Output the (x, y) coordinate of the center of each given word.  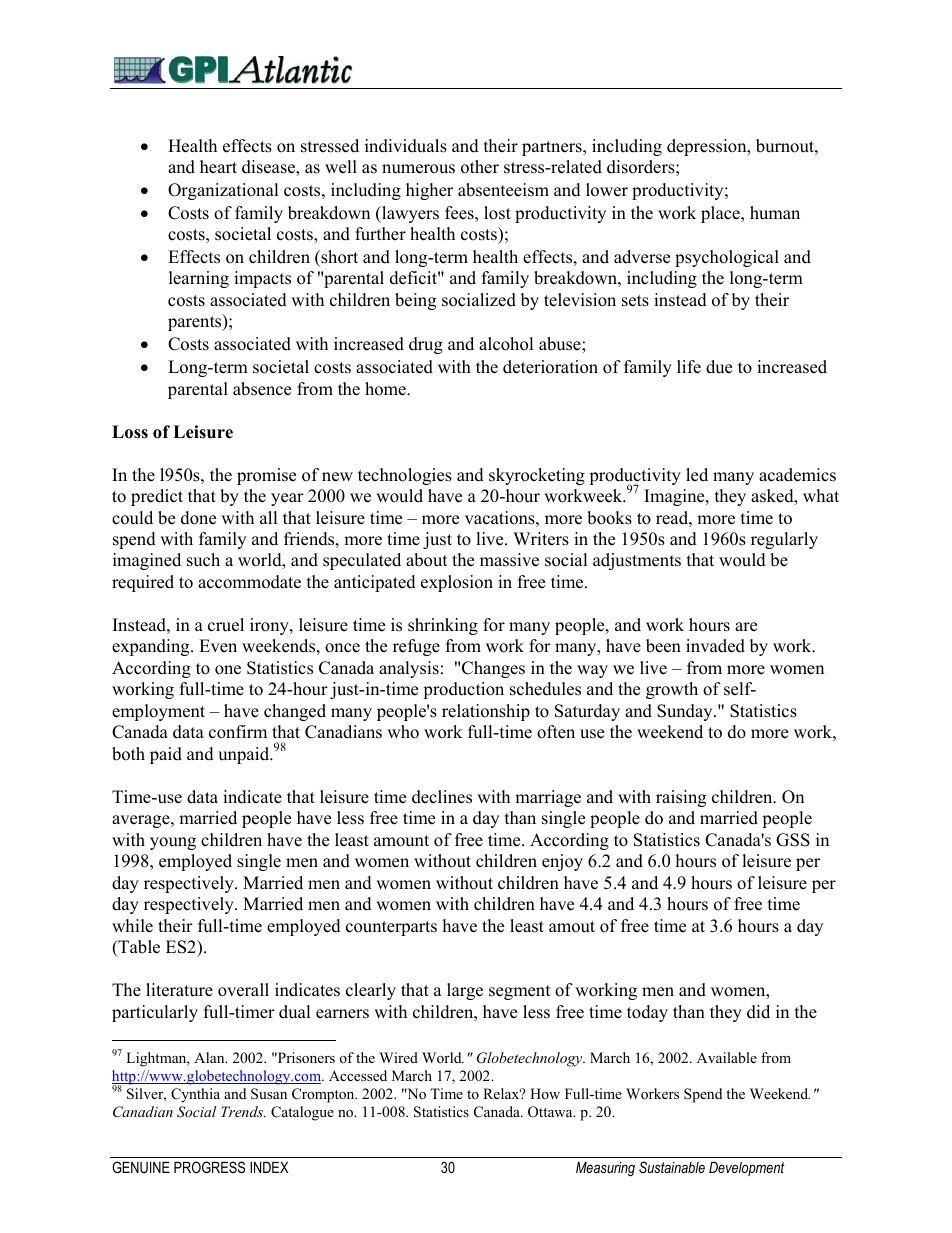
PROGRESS (209, 1167)
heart (218, 167)
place (721, 214)
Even (218, 646)
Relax (502, 1093)
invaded (715, 646)
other (480, 167)
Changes (493, 669)
